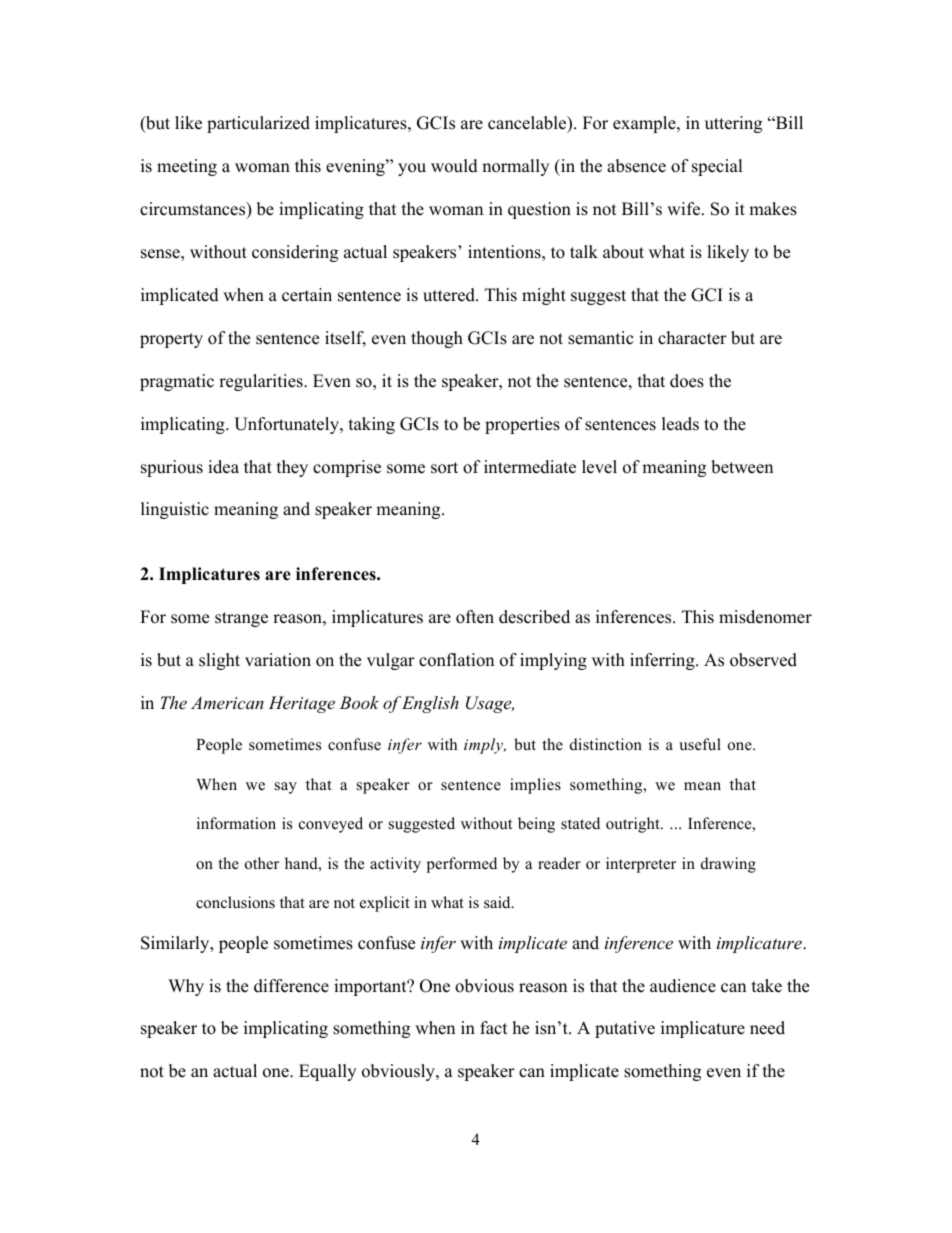  What do you see at coordinates (291, 986) in the screenshot?
I see `difference` at bounding box center [291, 986].
